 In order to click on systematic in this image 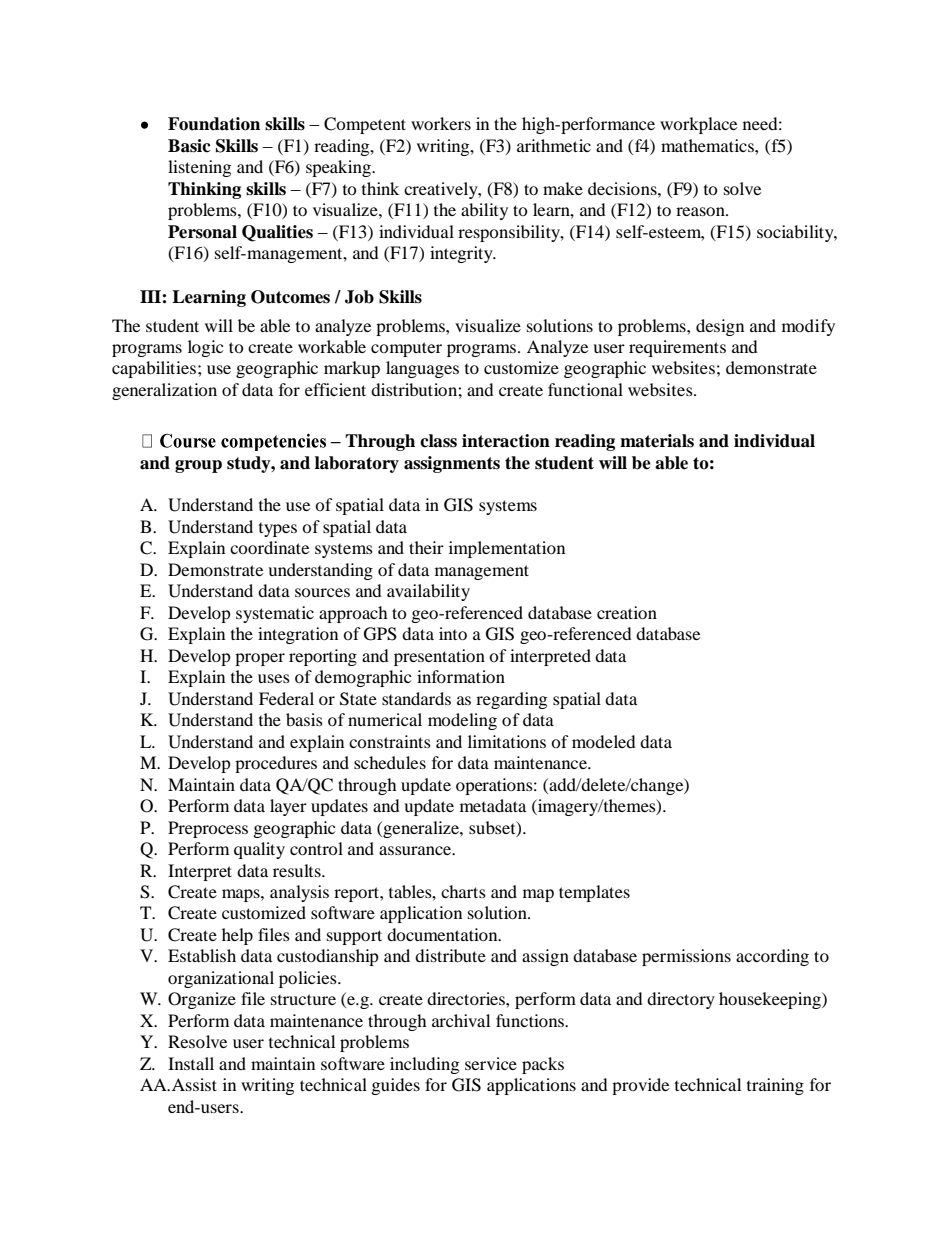, I will do `click(275, 614)`.
